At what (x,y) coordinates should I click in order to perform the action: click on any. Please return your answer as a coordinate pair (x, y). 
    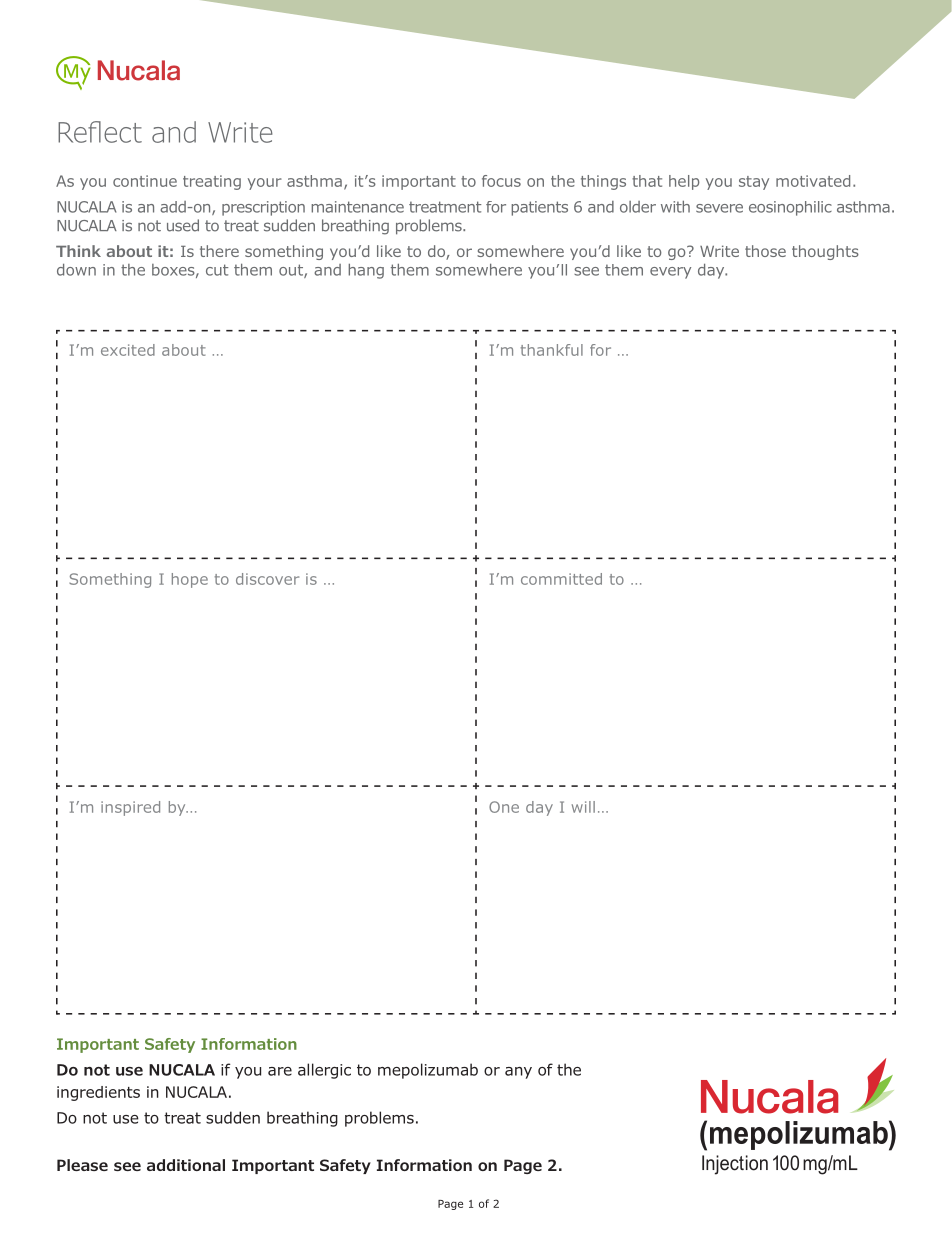
    Looking at the image, I should click on (518, 1073).
